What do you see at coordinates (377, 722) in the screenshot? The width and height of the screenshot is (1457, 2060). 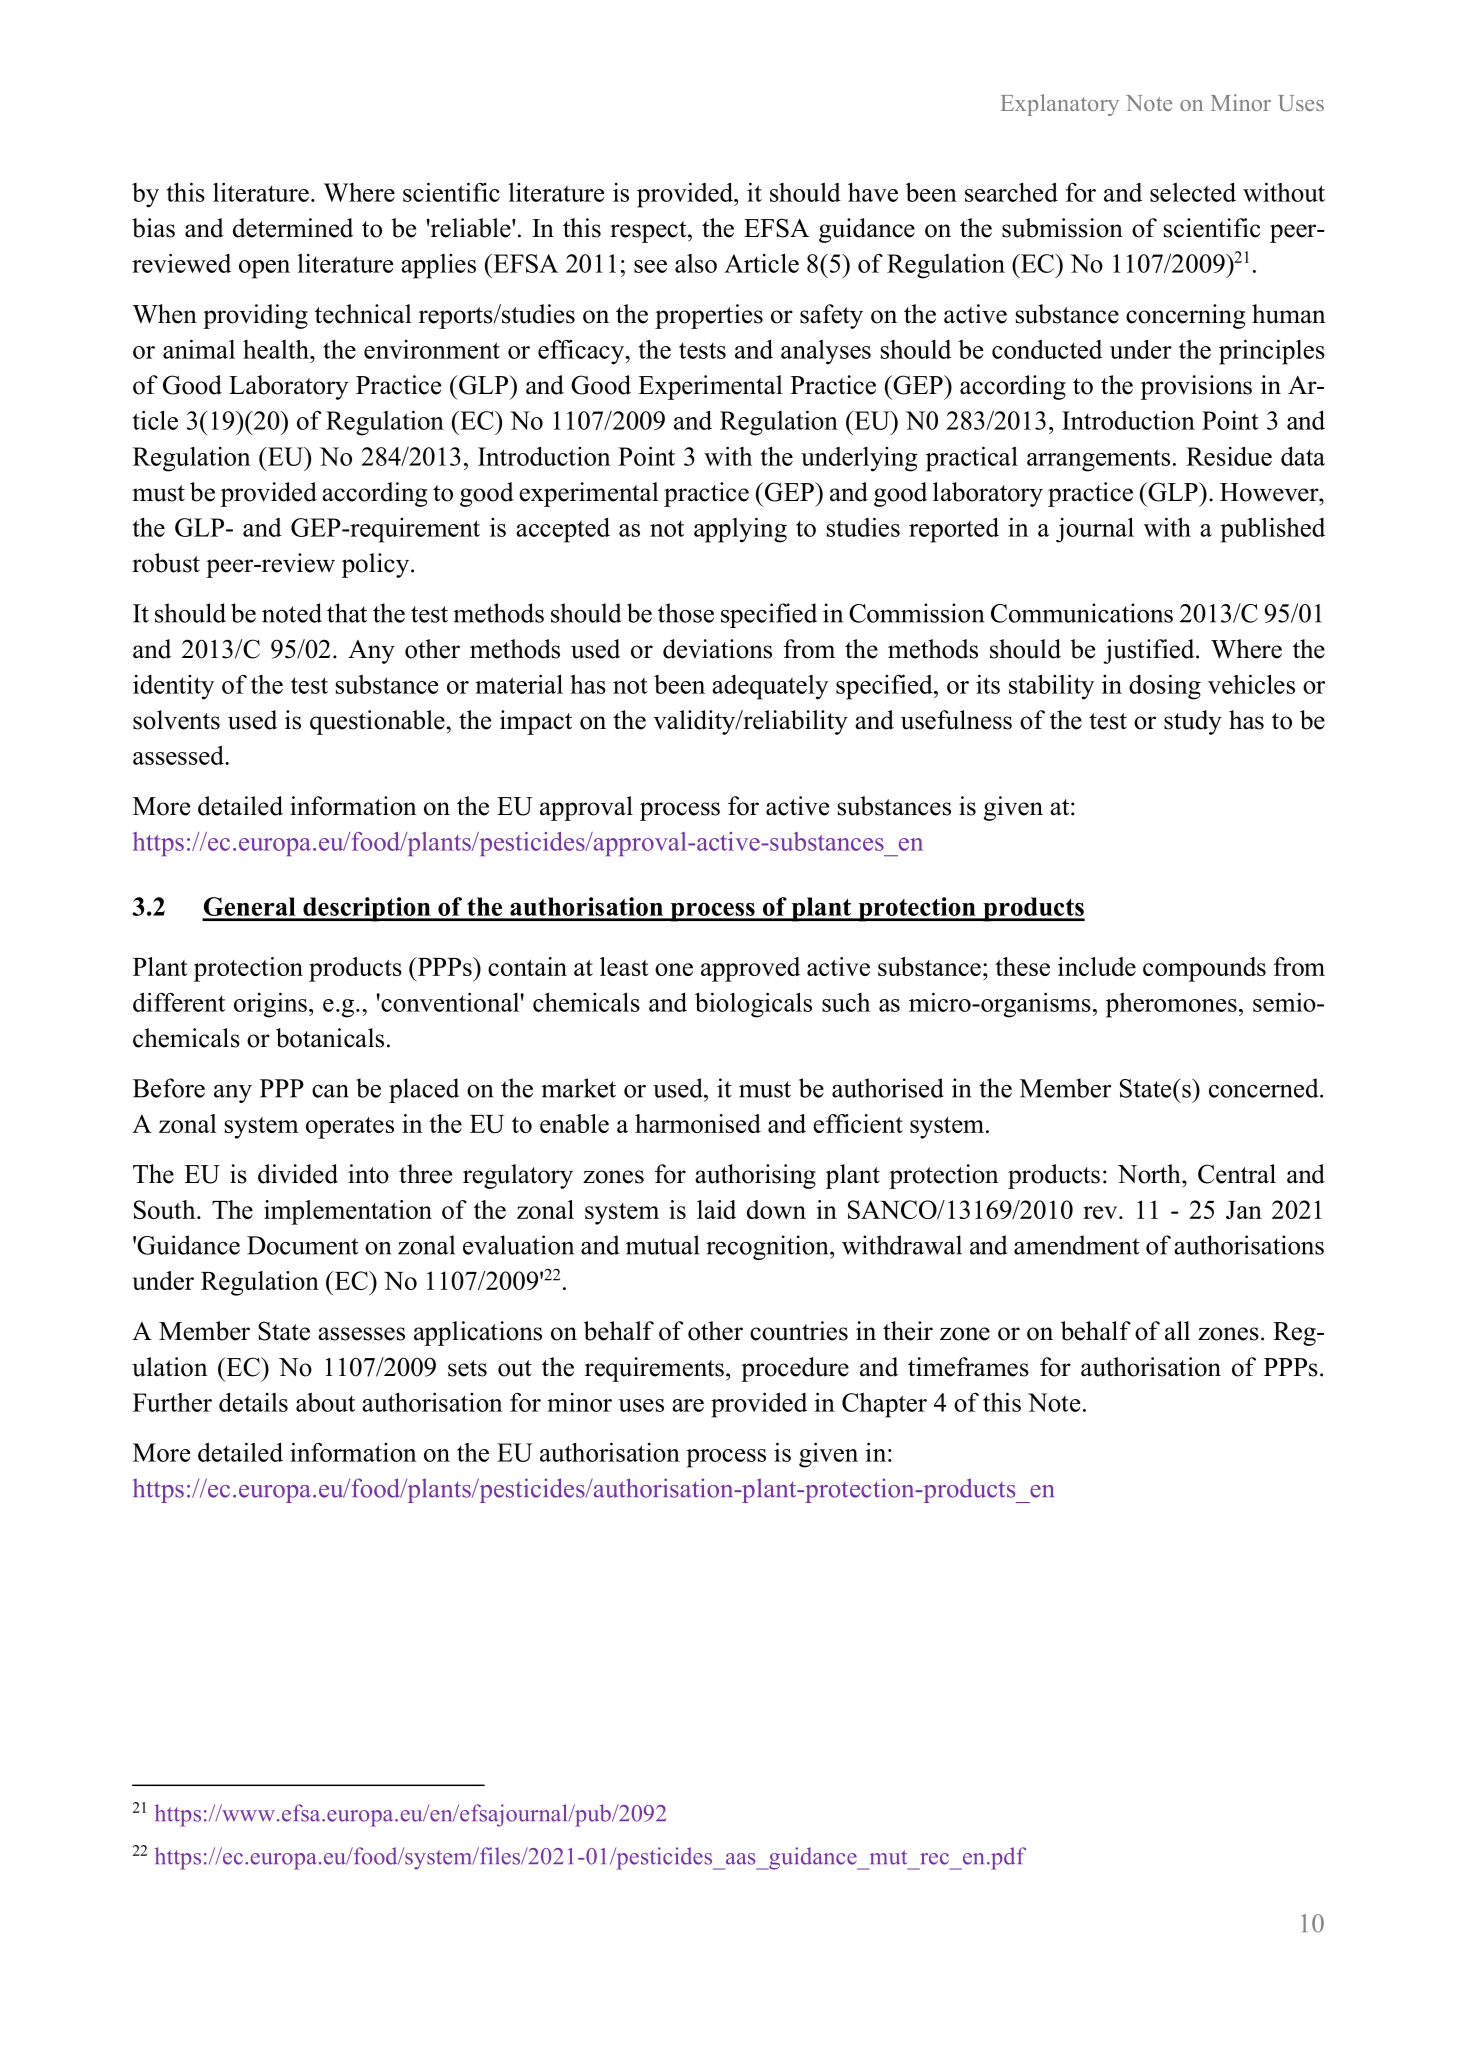 I see `questionable` at bounding box center [377, 722].
